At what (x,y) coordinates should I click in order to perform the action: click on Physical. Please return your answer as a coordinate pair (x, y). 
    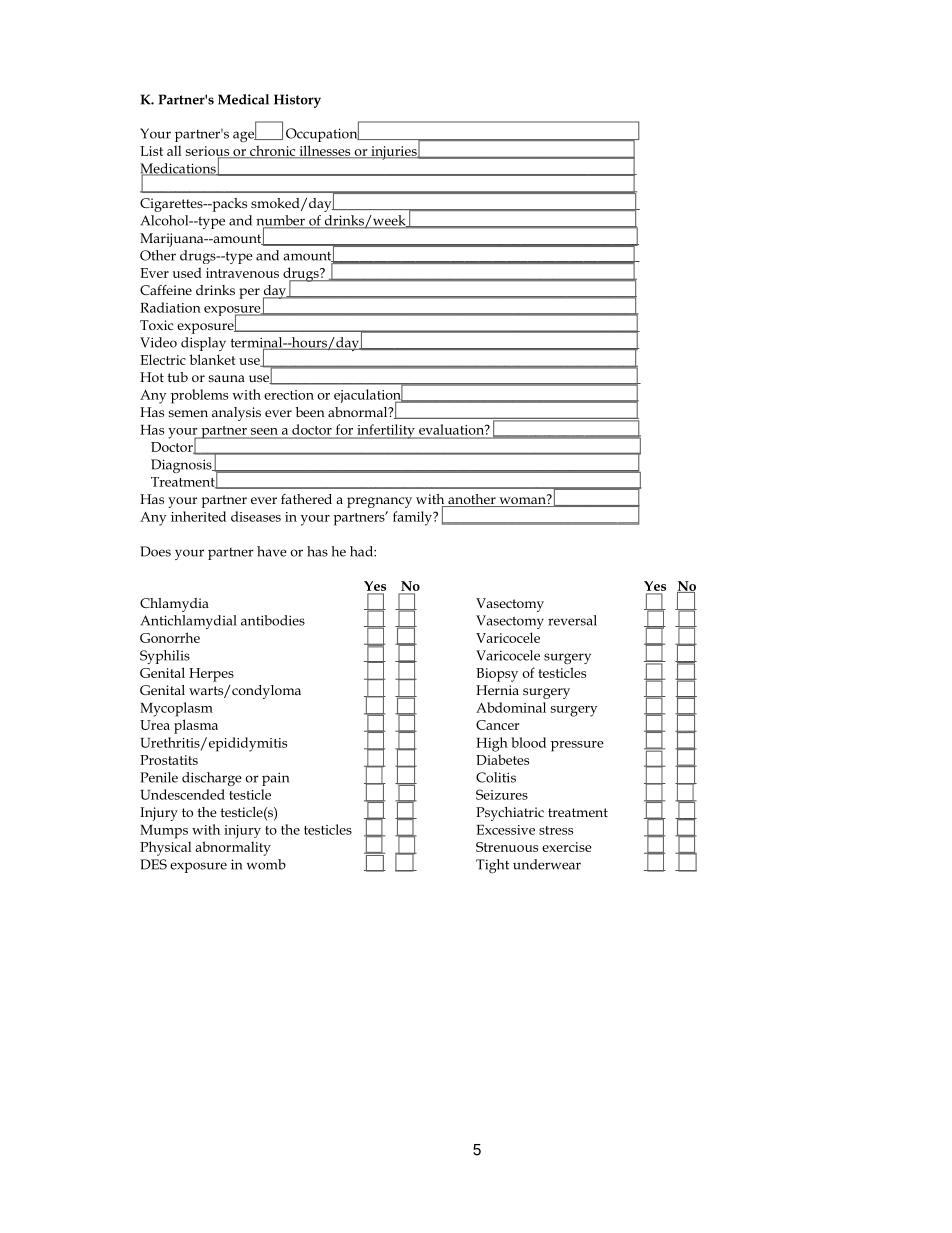
    Looking at the image, I should click on (165, 848).
